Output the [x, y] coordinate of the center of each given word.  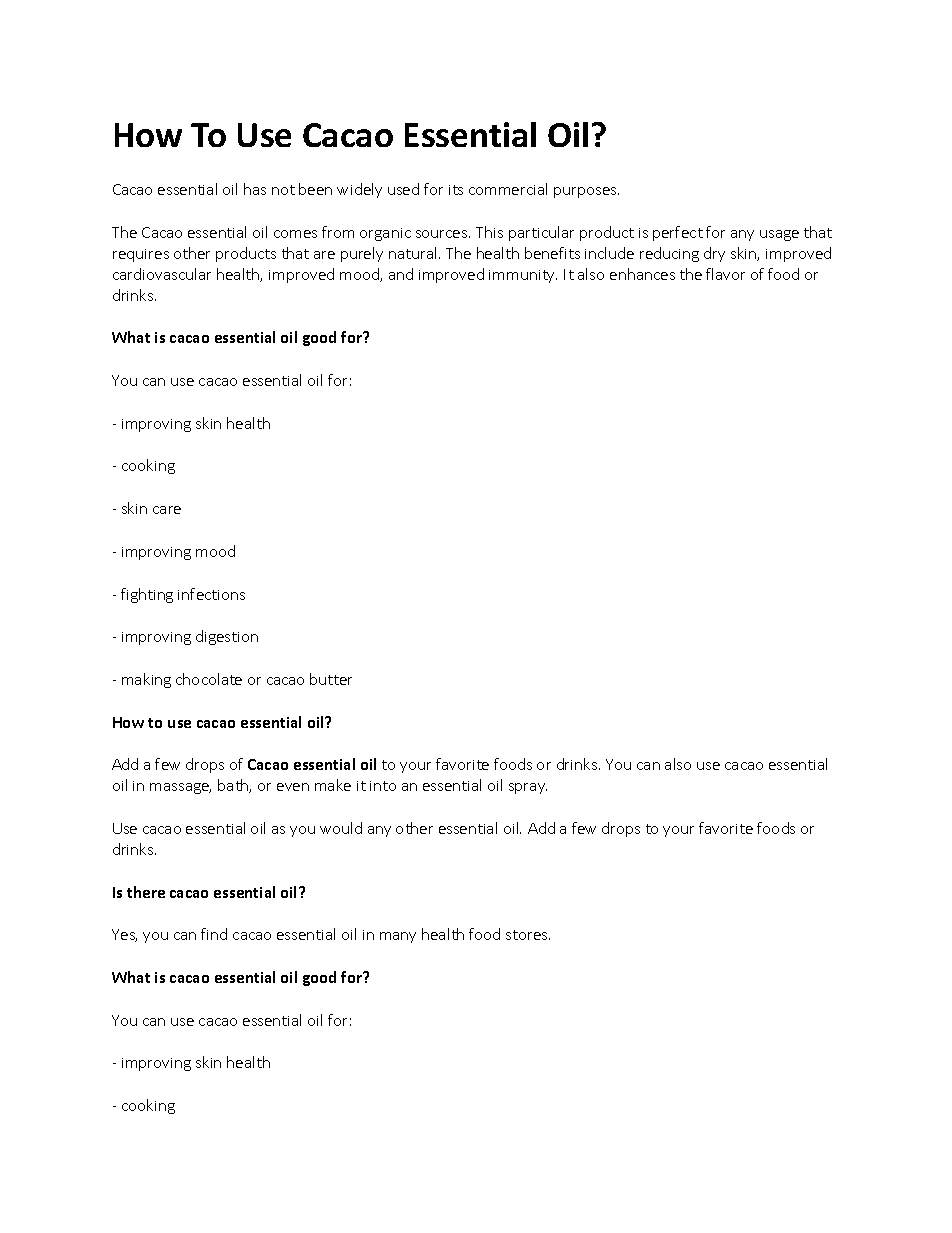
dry [714, 254]
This [489, 232]
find [214, 934]
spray [528, 788]
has [255, 189]
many [398, 937]
